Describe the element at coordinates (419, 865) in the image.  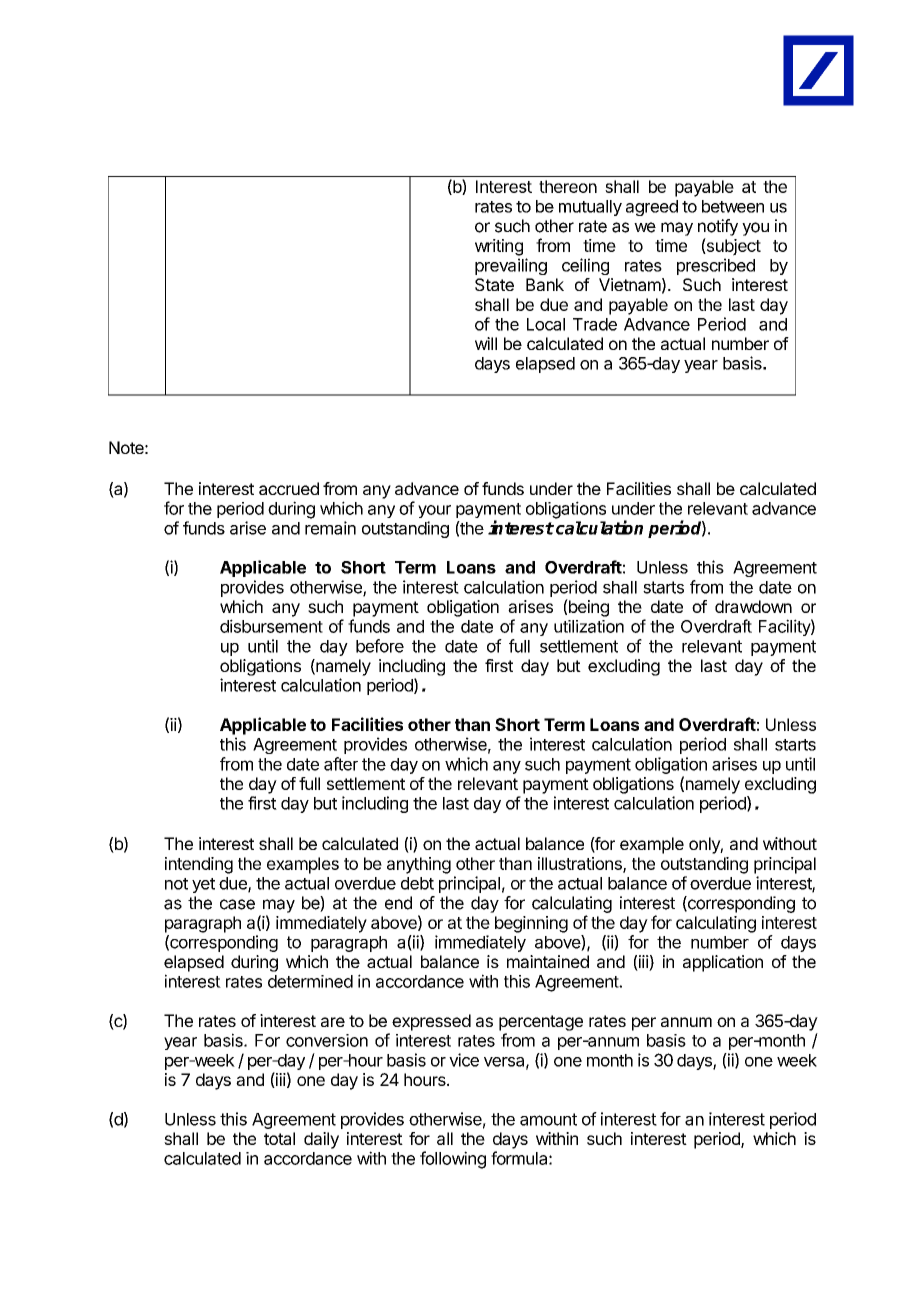
I see `anything` at that location.
